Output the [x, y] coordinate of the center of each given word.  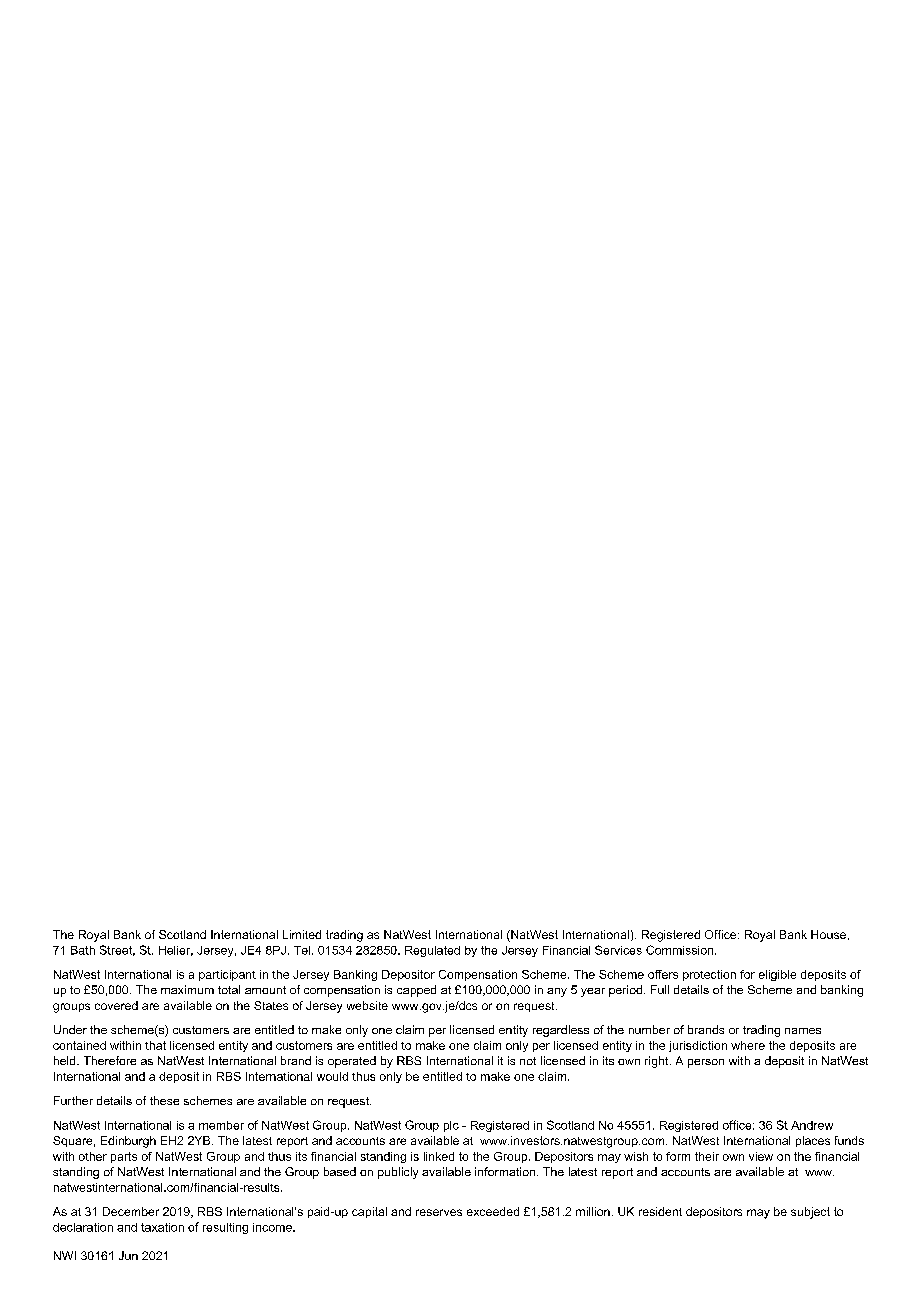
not [528, 1061]
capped [416, 991]
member [221, 1125]
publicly [398, 1173]
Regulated [432, 951]
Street [117, 950]
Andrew [812, 1125]
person [706, 1063]
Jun [128, 1255]
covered [116, 1005]
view [761, 1156]
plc [451, 1126]
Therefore [110, 1060]
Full [660, 989]
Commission [681, 950]
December [131, 1211]
